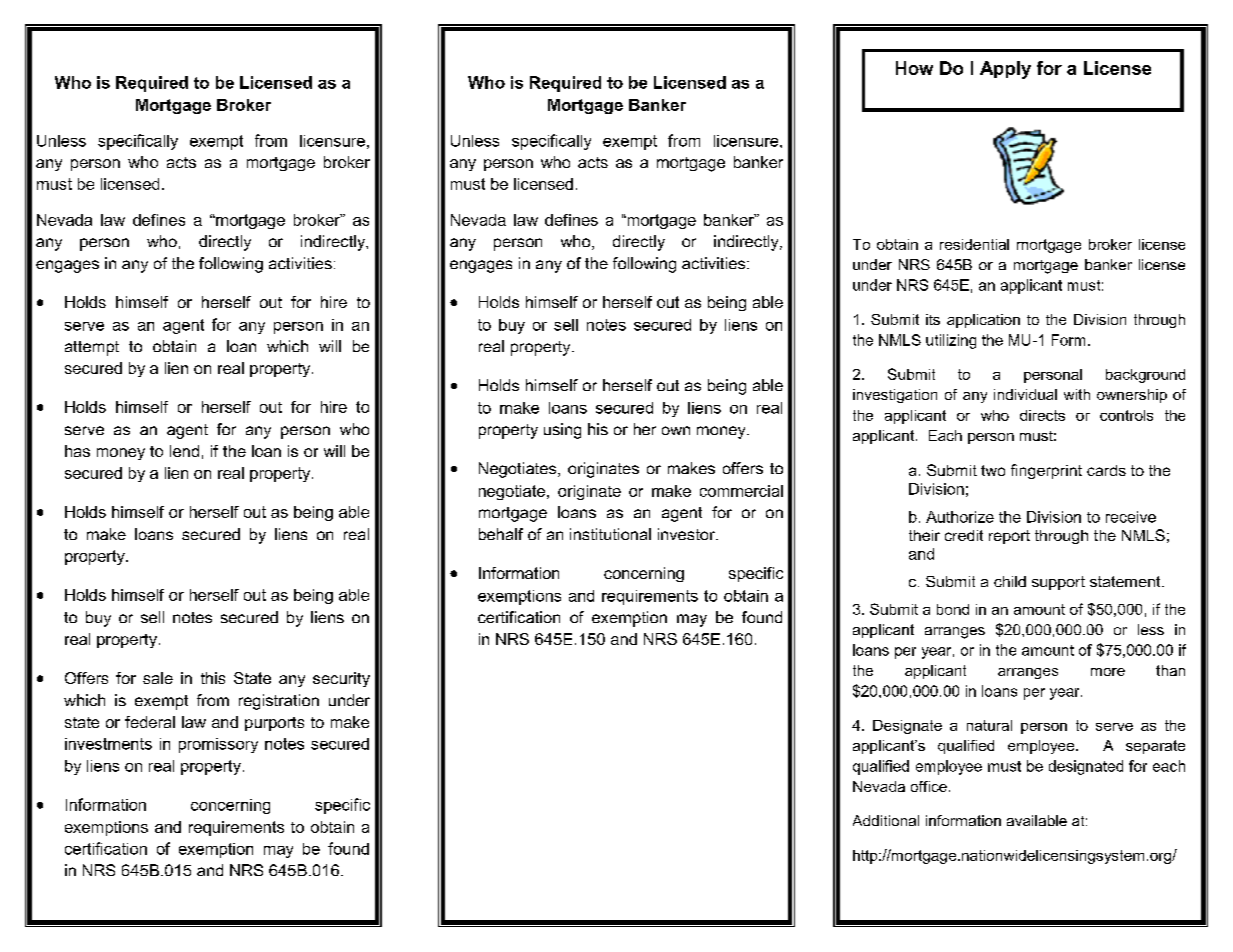 Image resolution: width=1233 pixels, height=952 pixels. What do you see at coordinates (914, 68) in the image?
I see `How` at bounding box center [914, 68].
